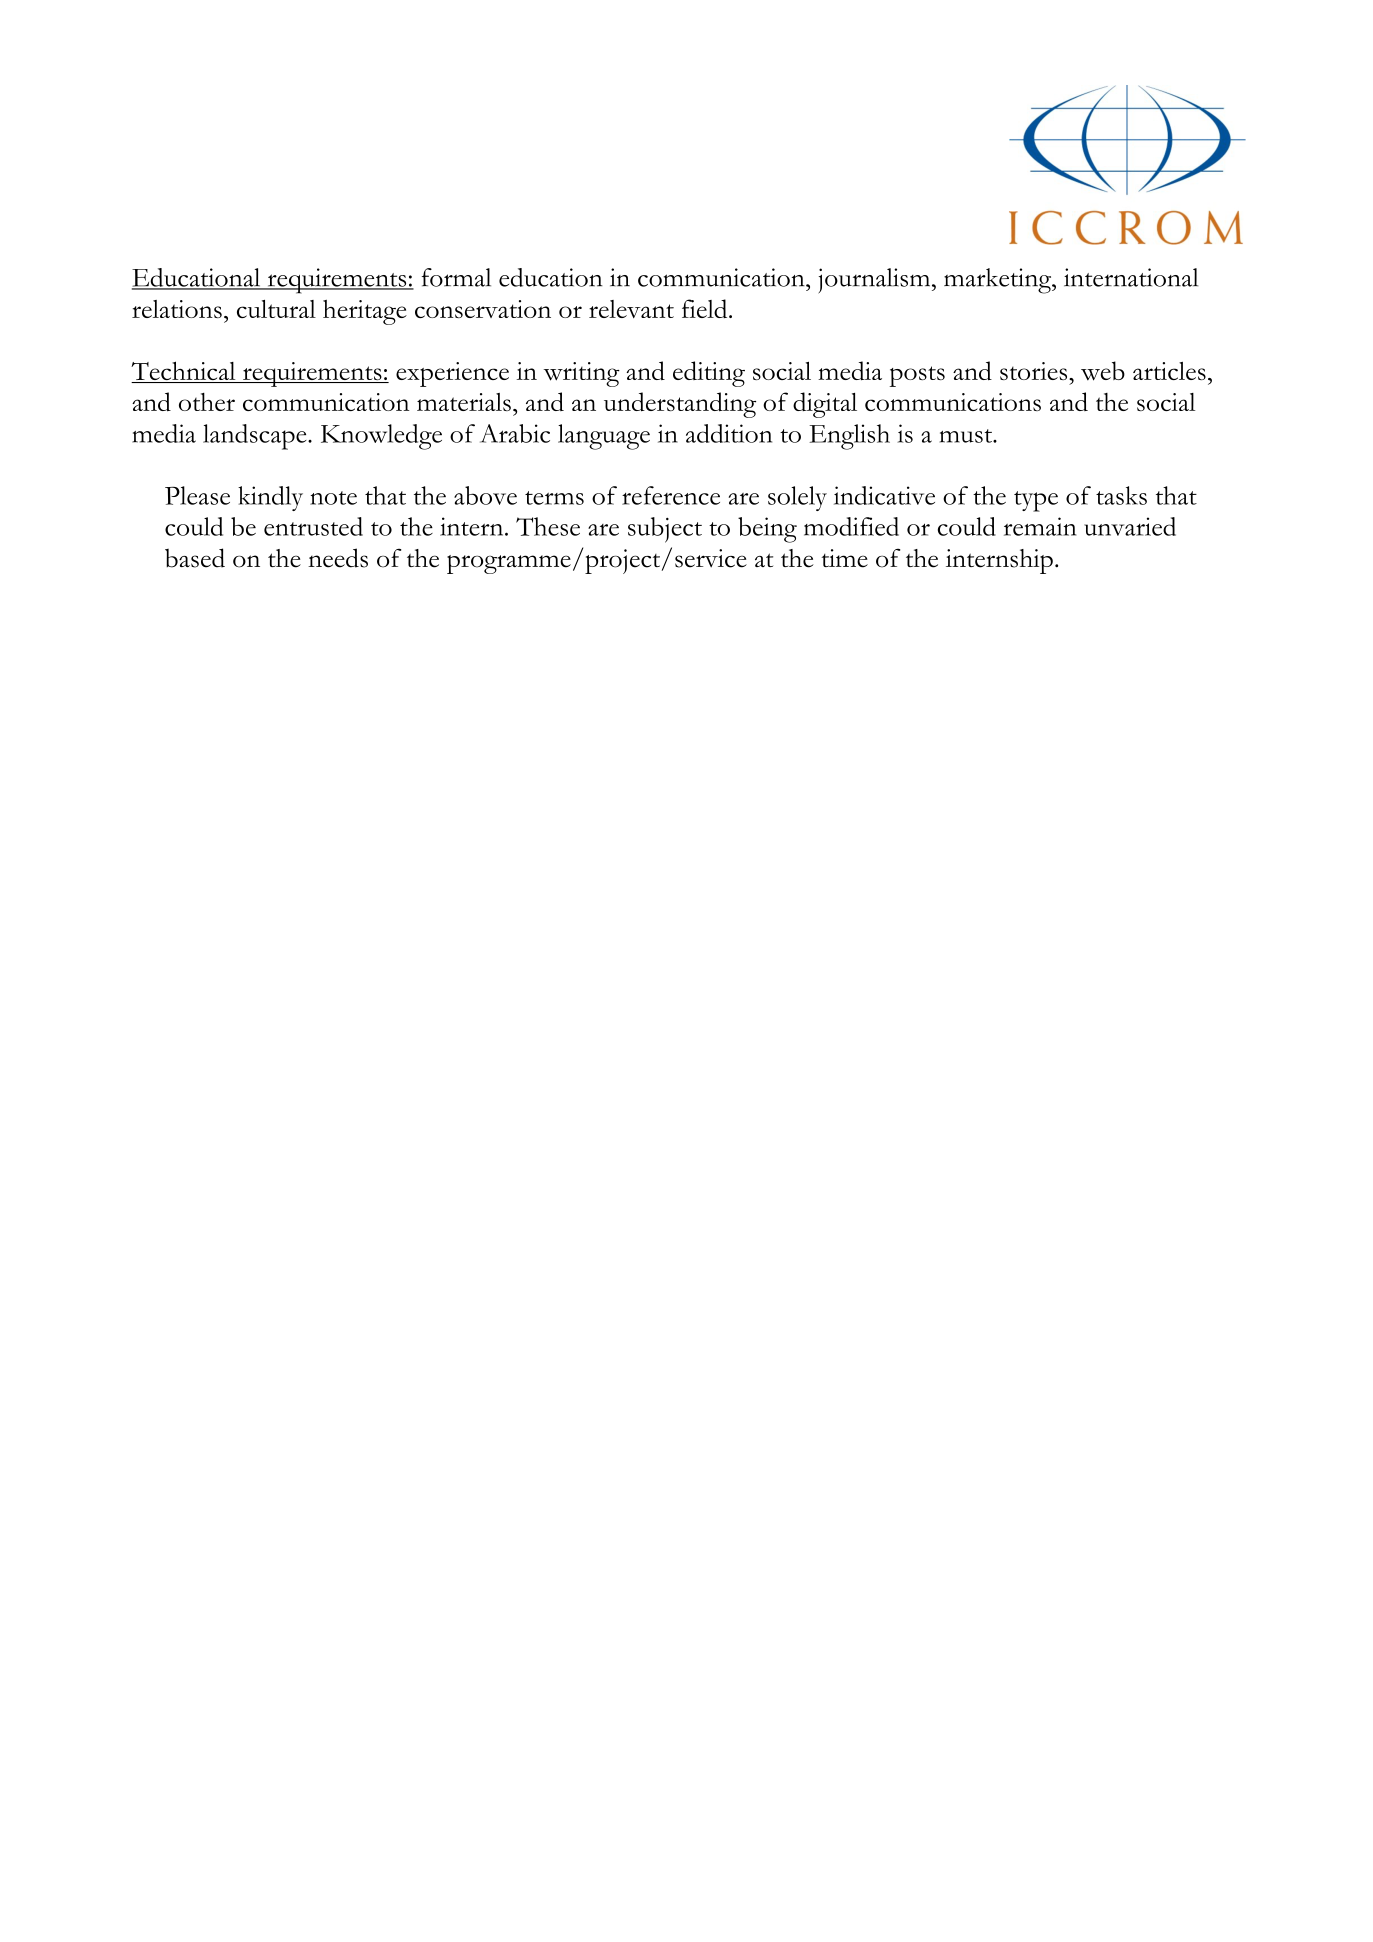 This page has height=1942, width=1373. What do you see at coordinates (1035, 371) in the page?
I see `stories` at bounding box center [1035, 371].
